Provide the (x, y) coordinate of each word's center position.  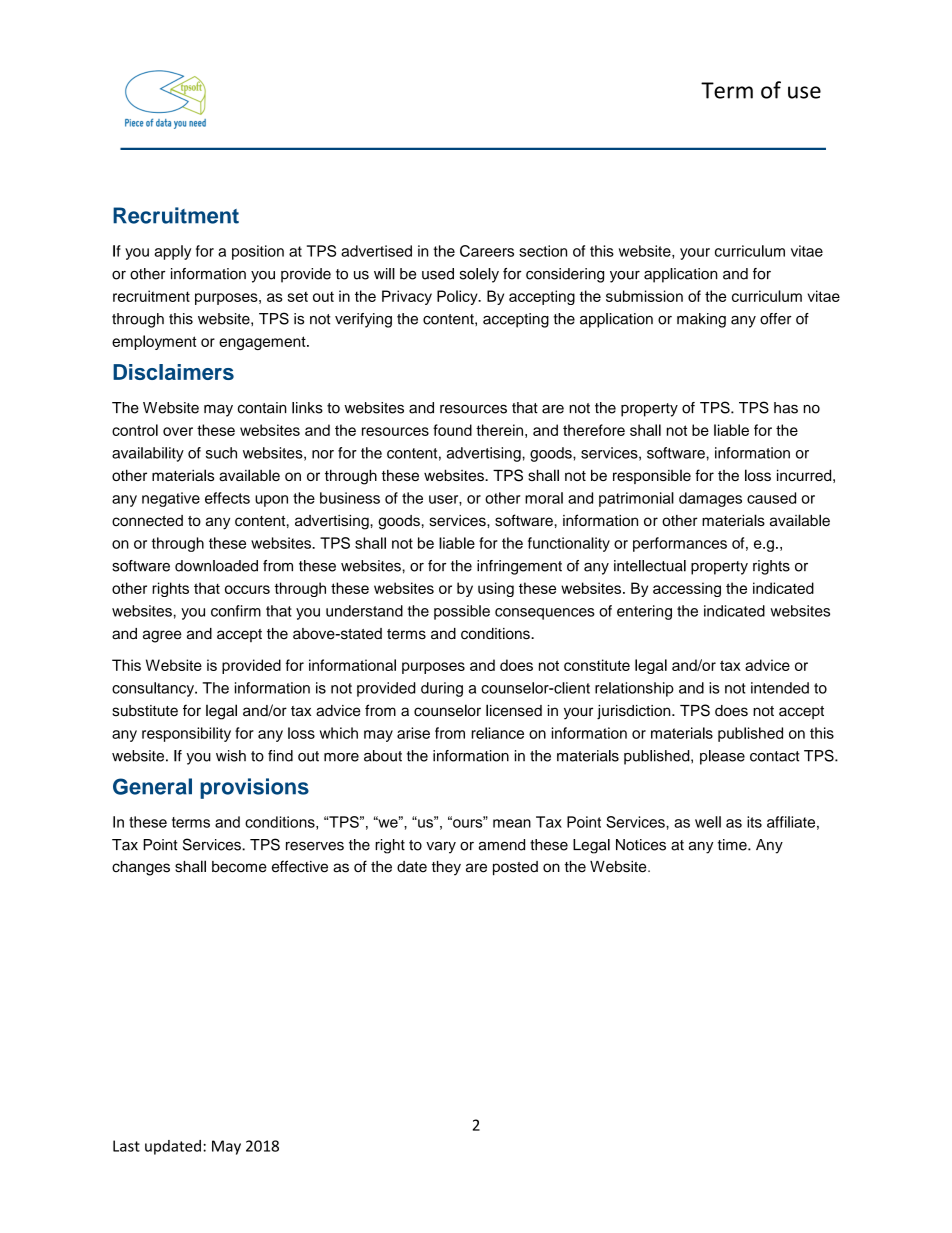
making (701, 320)
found (452, 430)
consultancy (154, 689)
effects (227, 498)
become (239, 867)
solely (479, 275)
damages (710, 499)
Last (126, 1146)
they (446, 868)
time (733, 845)
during (442, 689)
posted (515, 868)
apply (172, 252)
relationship (634, 689)
